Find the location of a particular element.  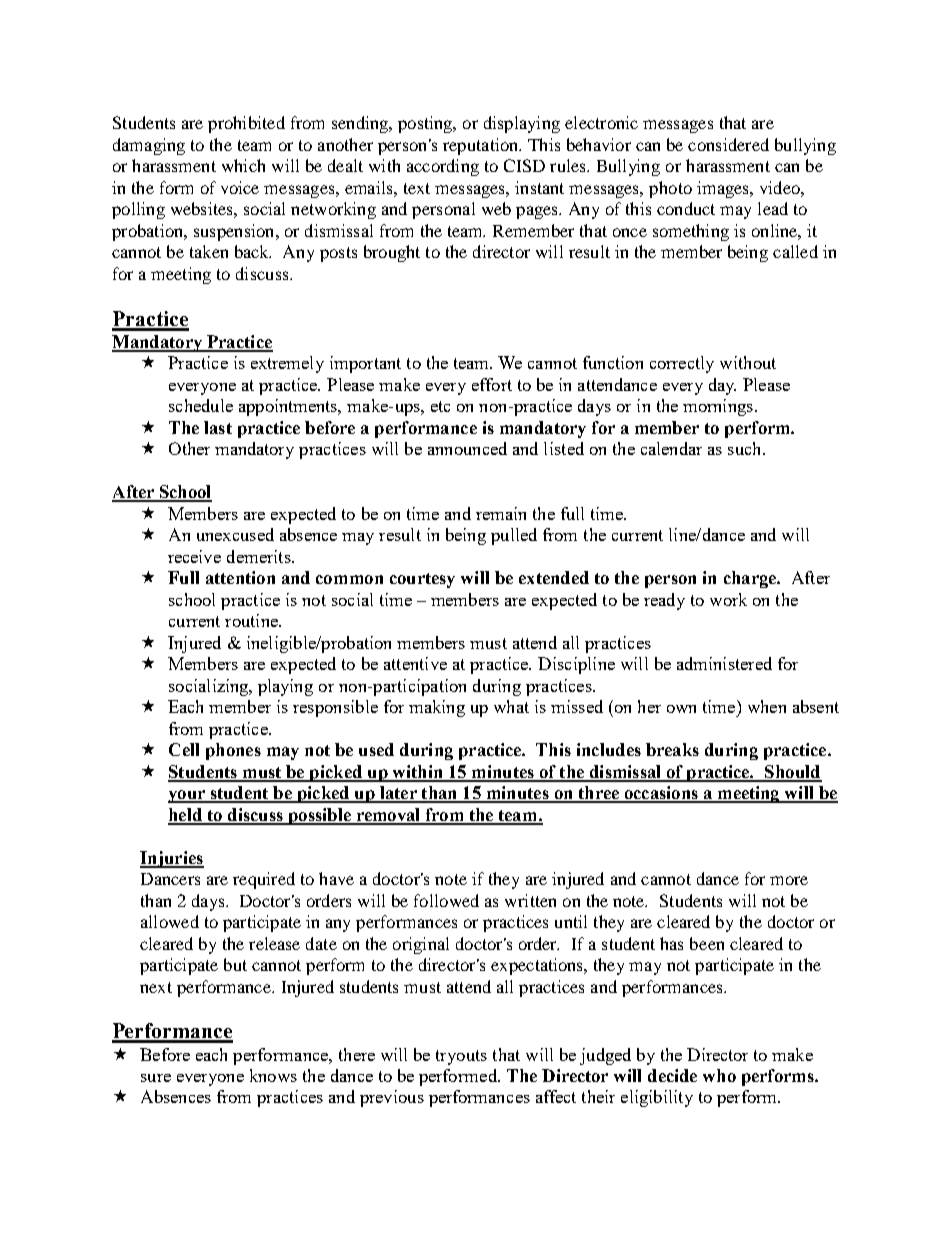

followed is located at coordinates (446, 900).
